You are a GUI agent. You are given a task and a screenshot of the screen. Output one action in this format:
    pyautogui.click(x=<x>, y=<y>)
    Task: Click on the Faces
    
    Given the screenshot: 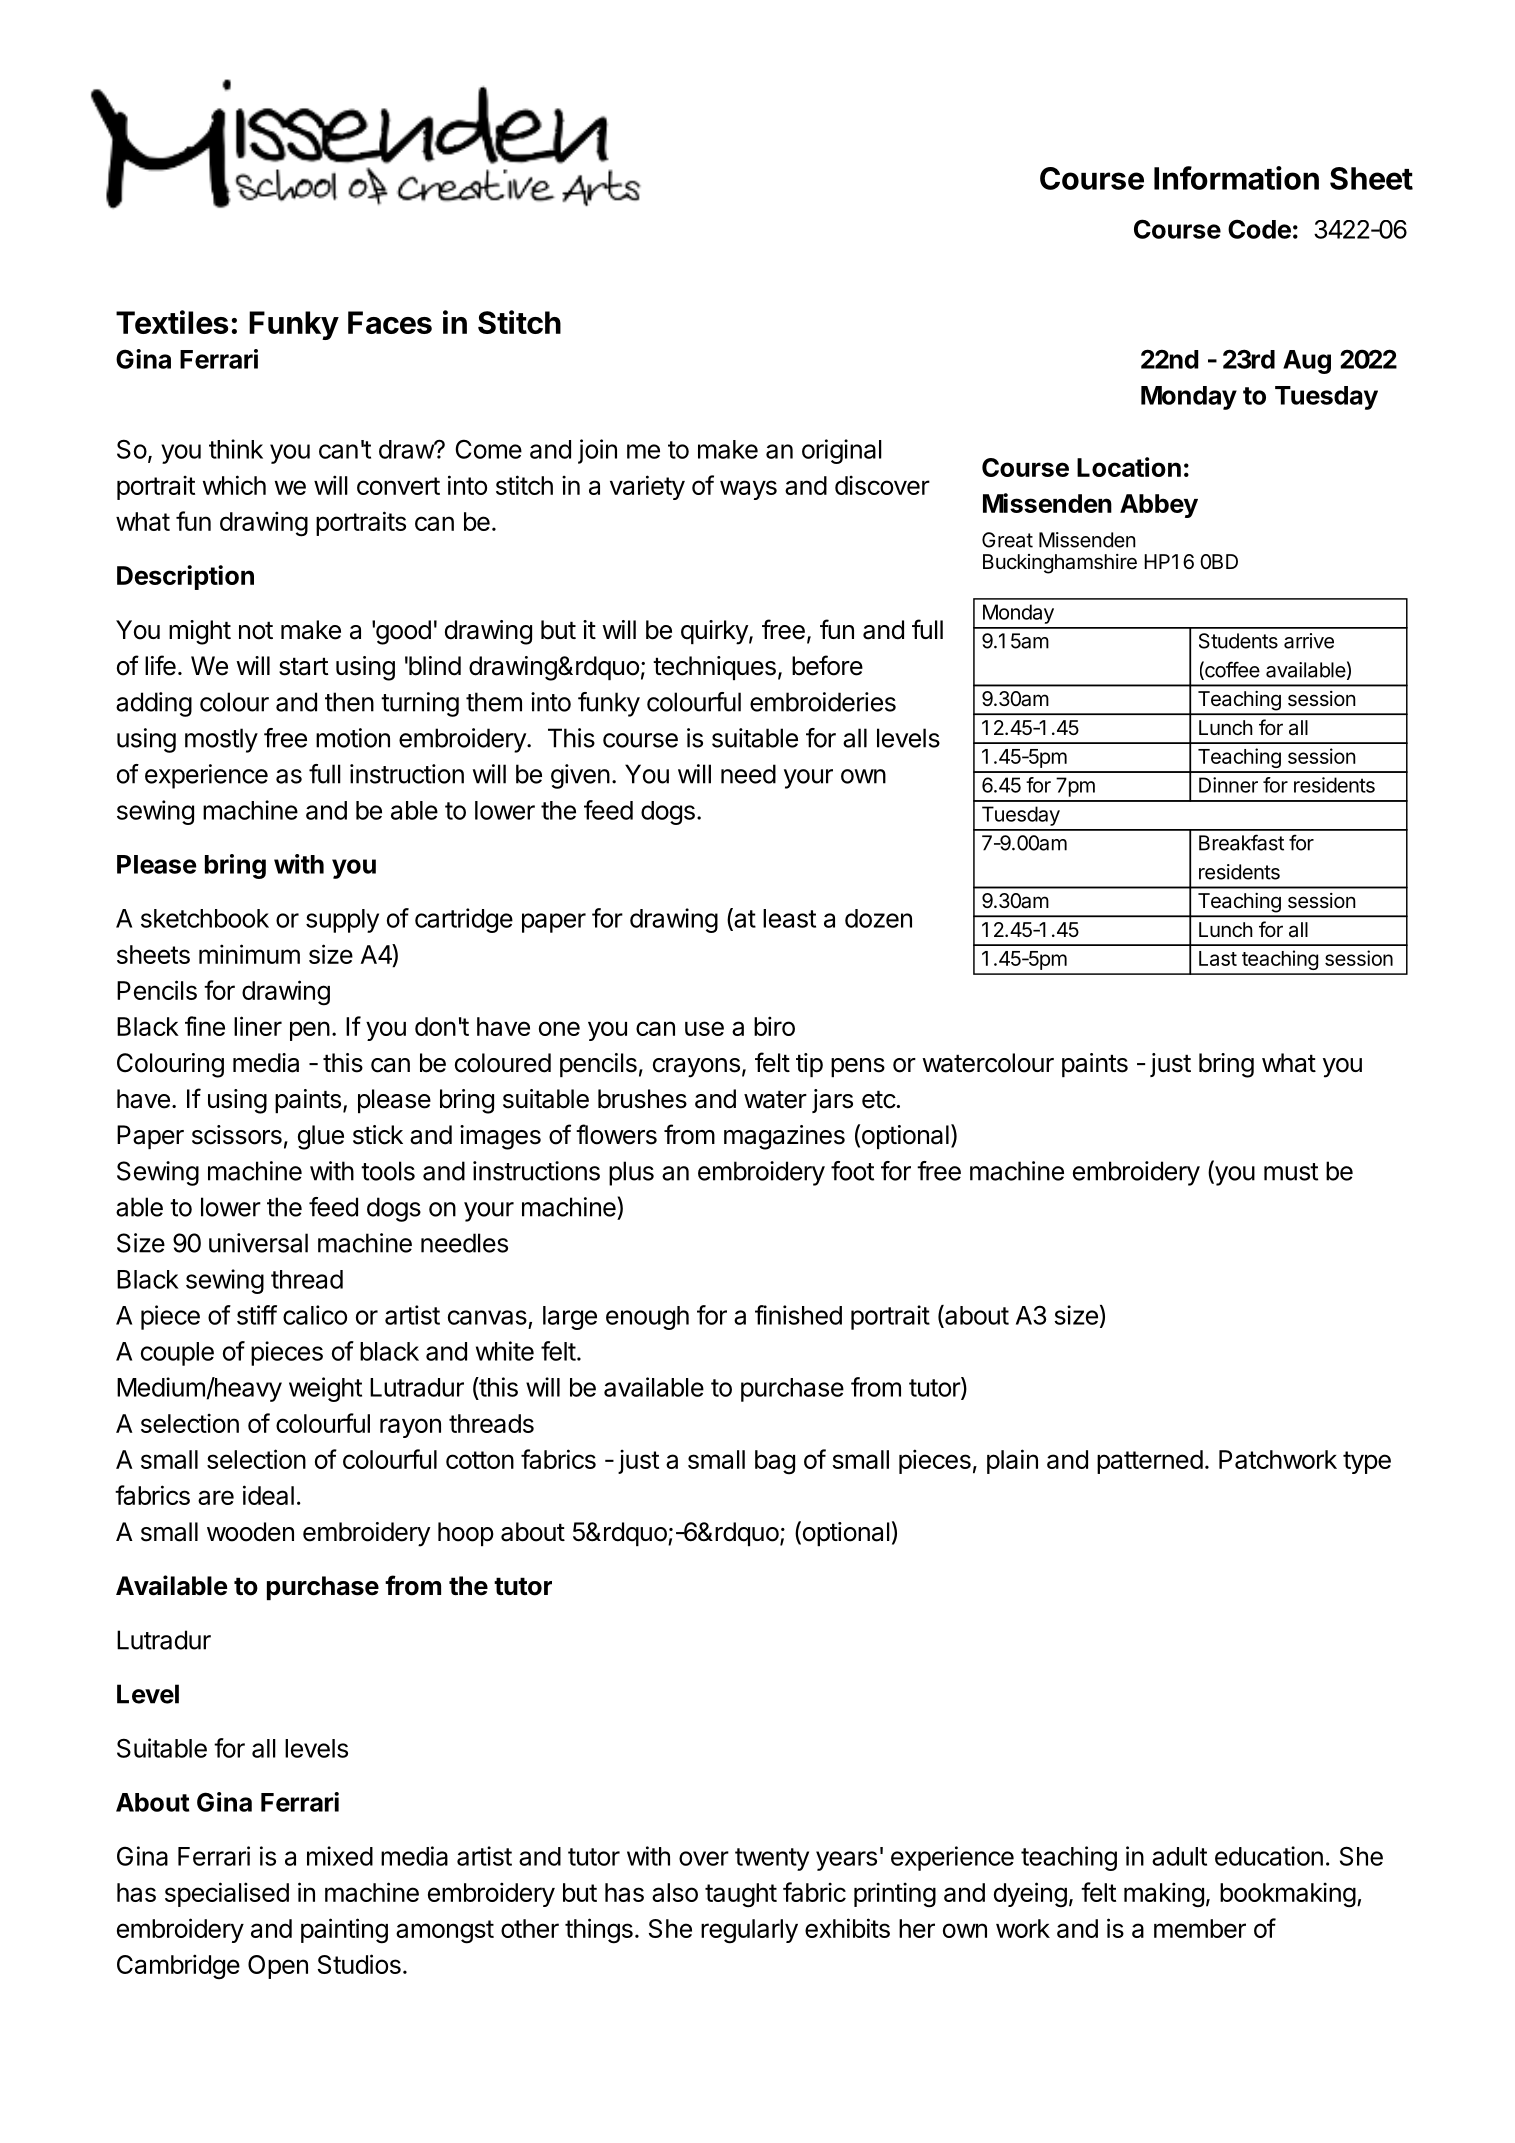 What is the action you would take?
    pyautogui.click(x=390, y=322)
